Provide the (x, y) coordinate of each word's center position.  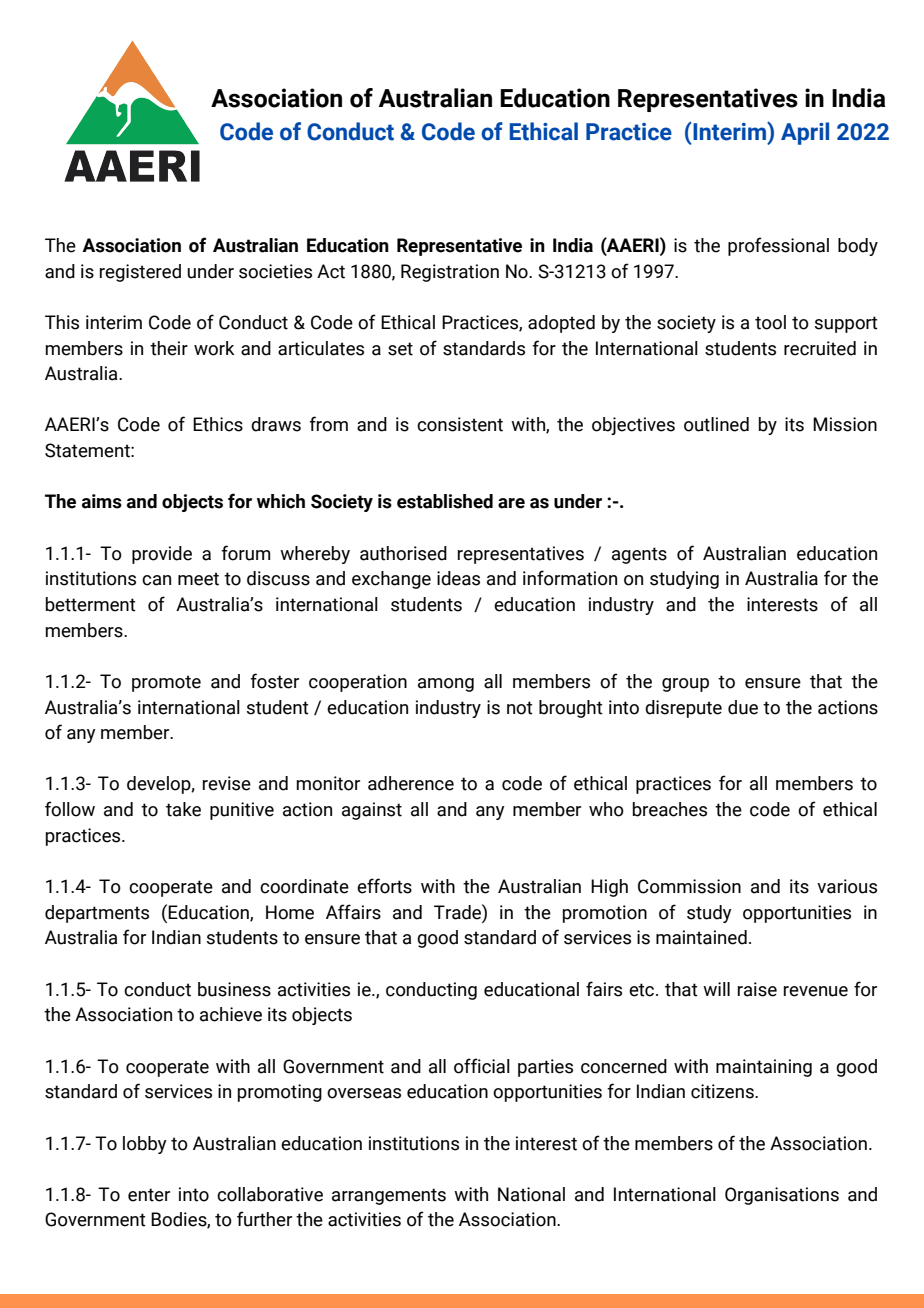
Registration (450, 273)
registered (140, 273)
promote (166, 683)
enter (149, 1195)
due (743, 707)
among (446, 685)
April (805, 133)
